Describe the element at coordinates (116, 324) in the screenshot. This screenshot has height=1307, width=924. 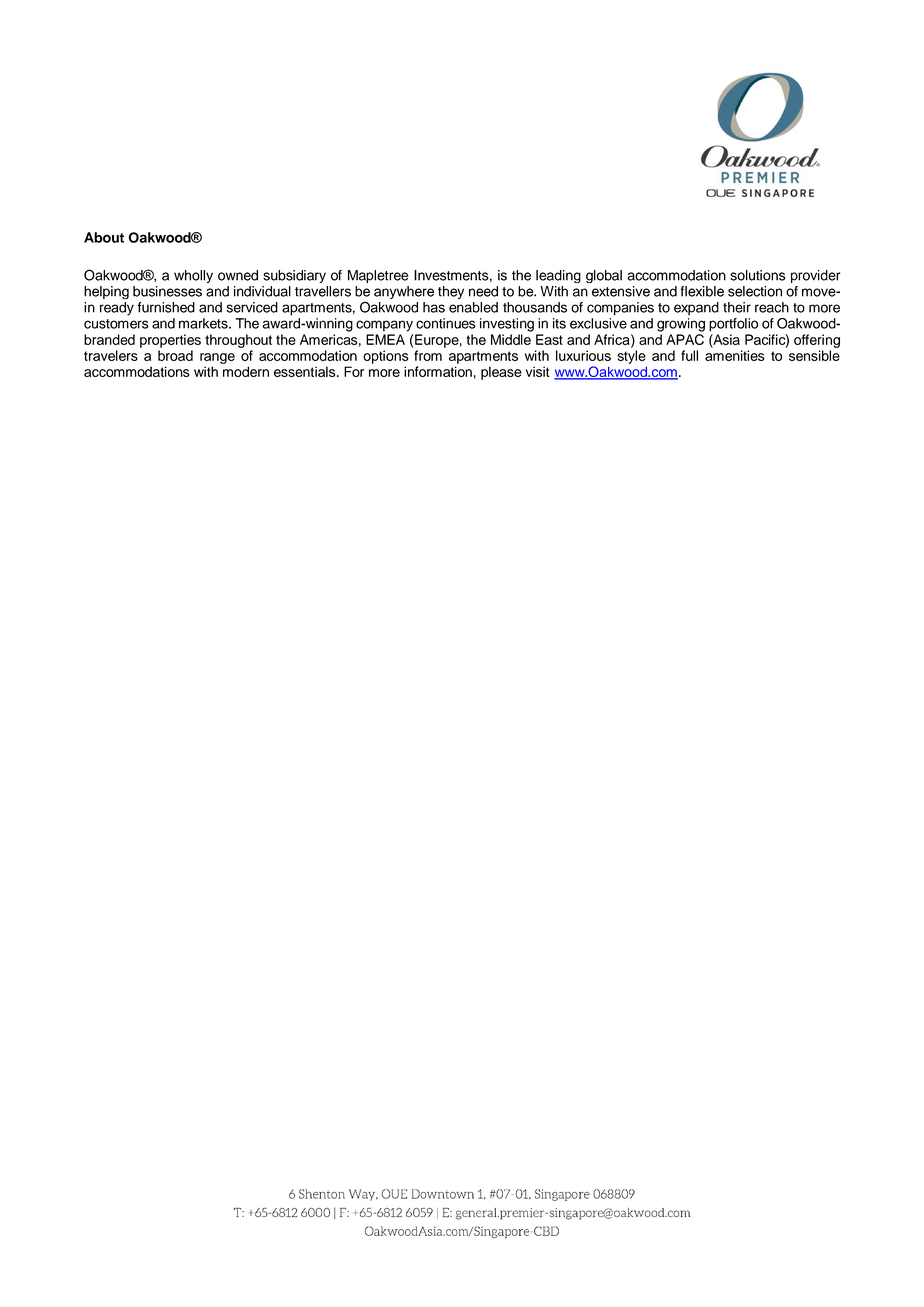
I see `customers` at that location.
